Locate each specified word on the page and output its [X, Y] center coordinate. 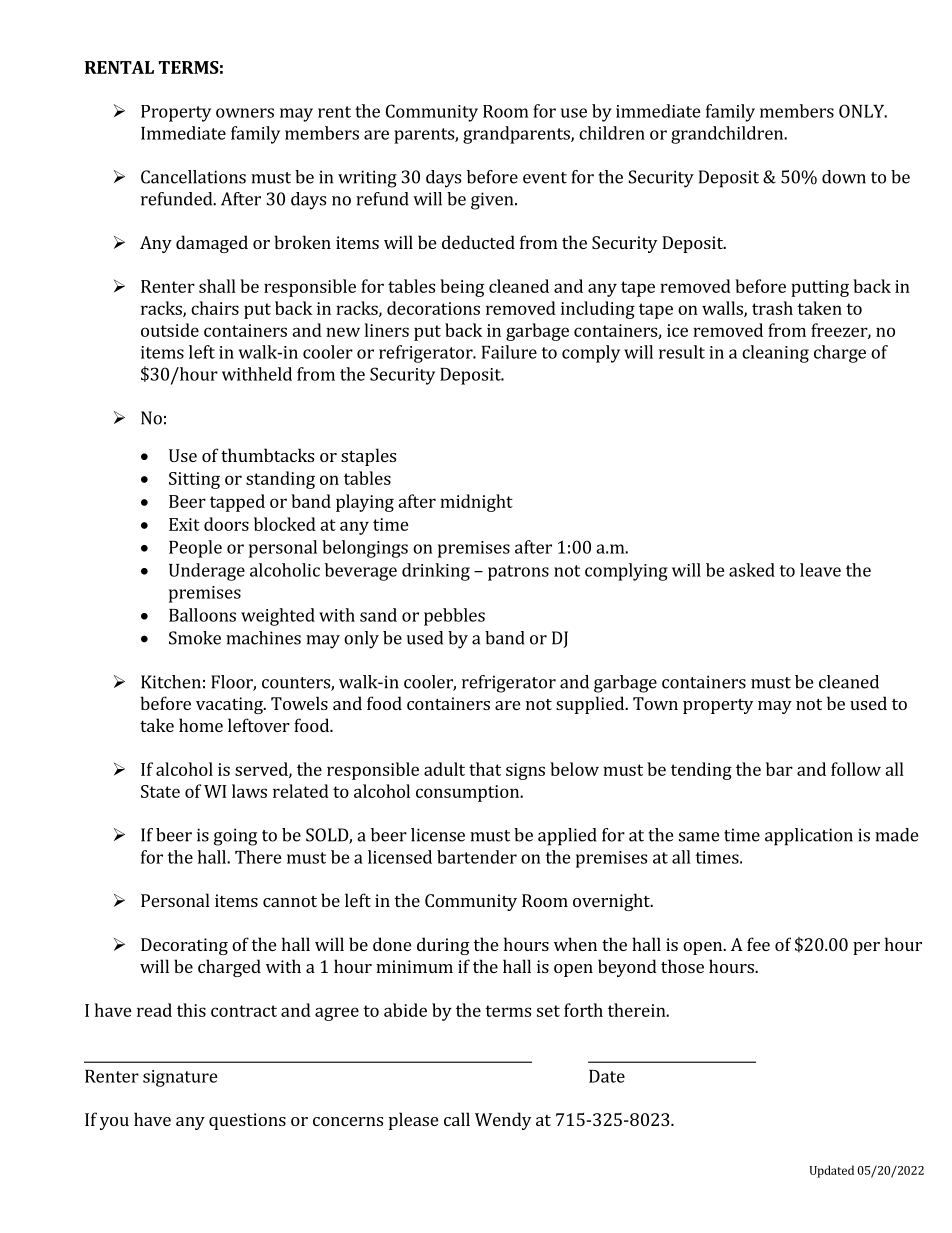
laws [249, 791]
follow [856, 769]
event [545, 178]
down [844, 177]
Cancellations [193, 177]
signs [525, 771]
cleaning [775, 354]
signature [180, 1078]
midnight [476, 503]
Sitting [194, 480]
